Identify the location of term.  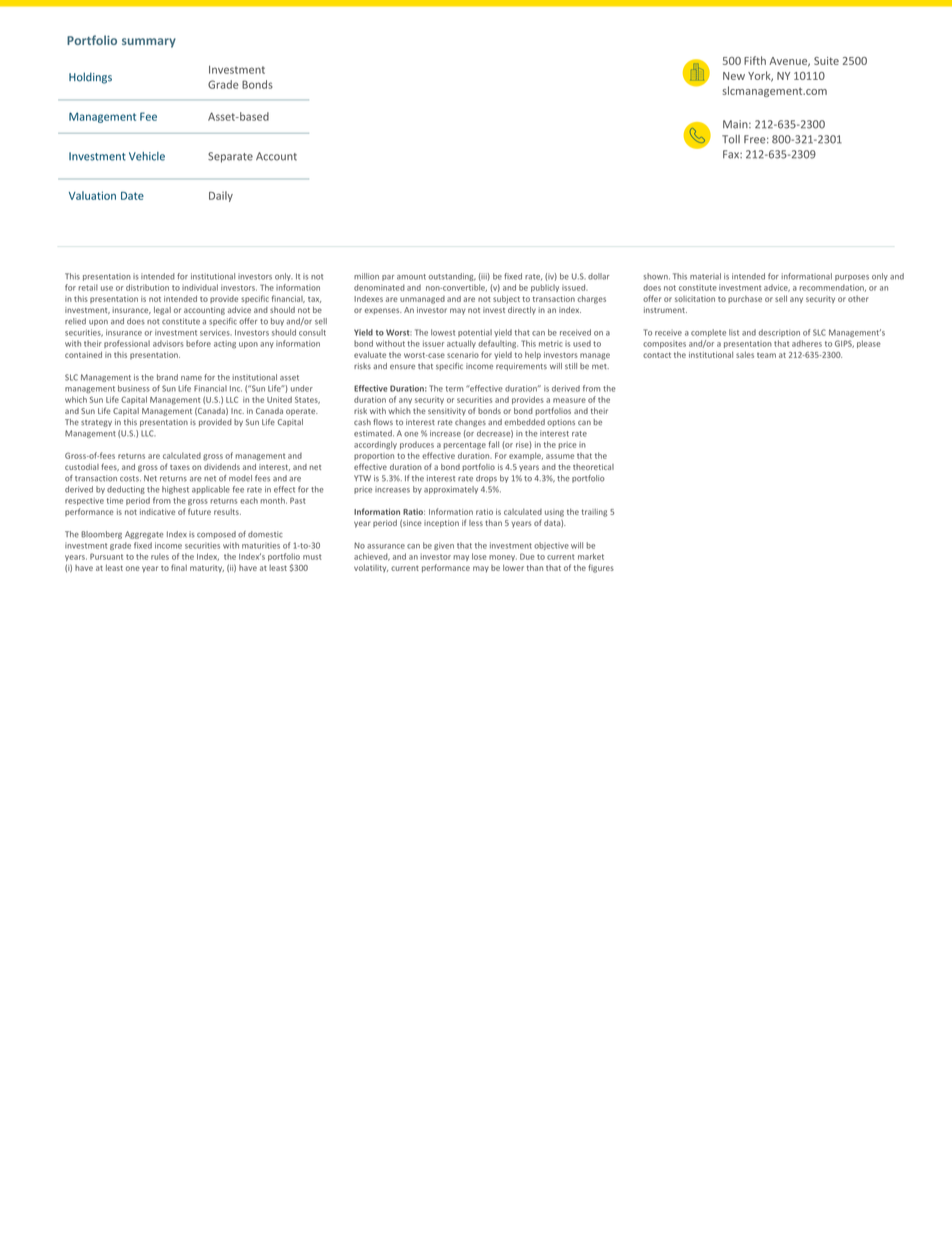
(454, 389).
